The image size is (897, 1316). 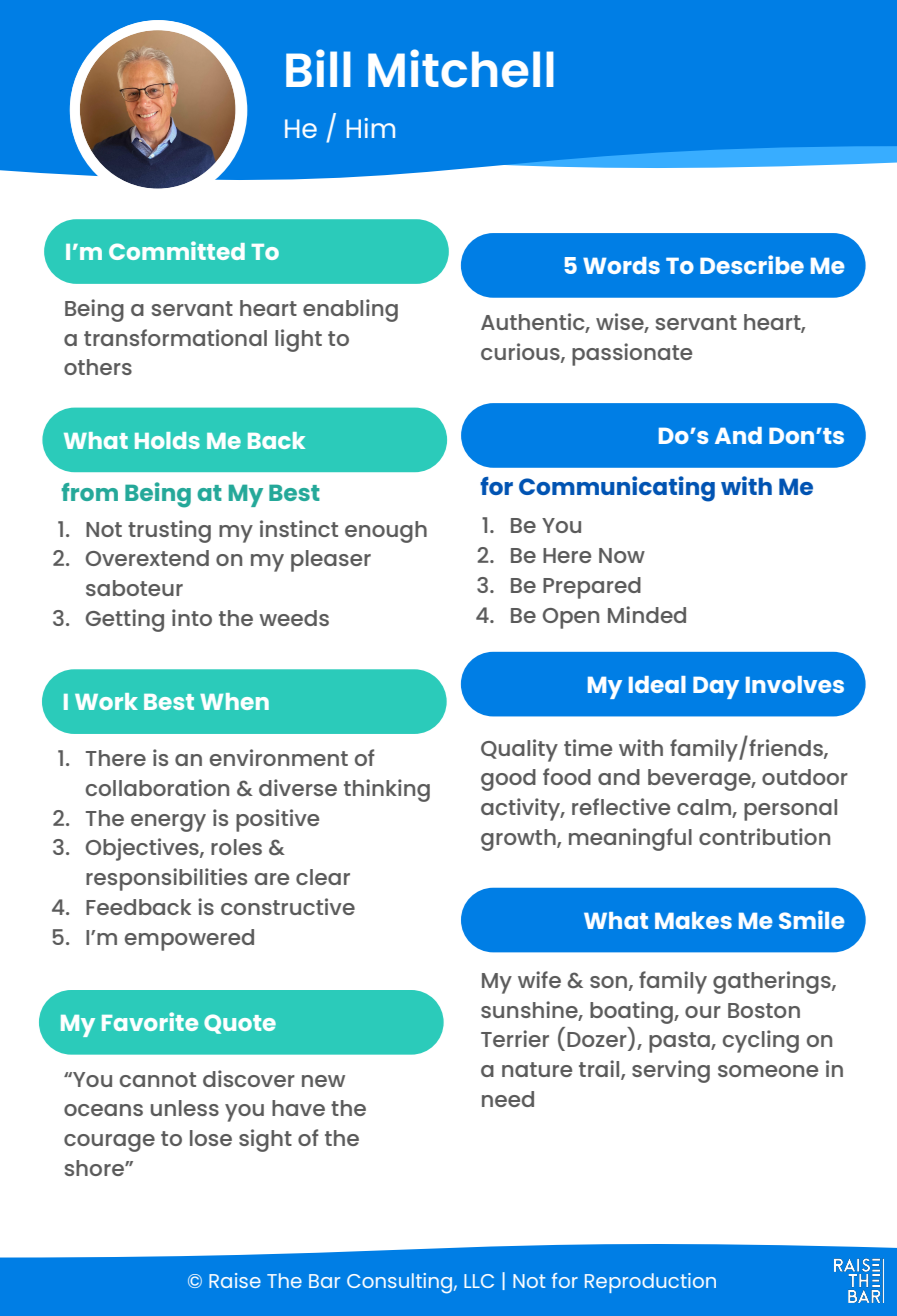 I want to click on Describe, so click(x=752, y=264).
